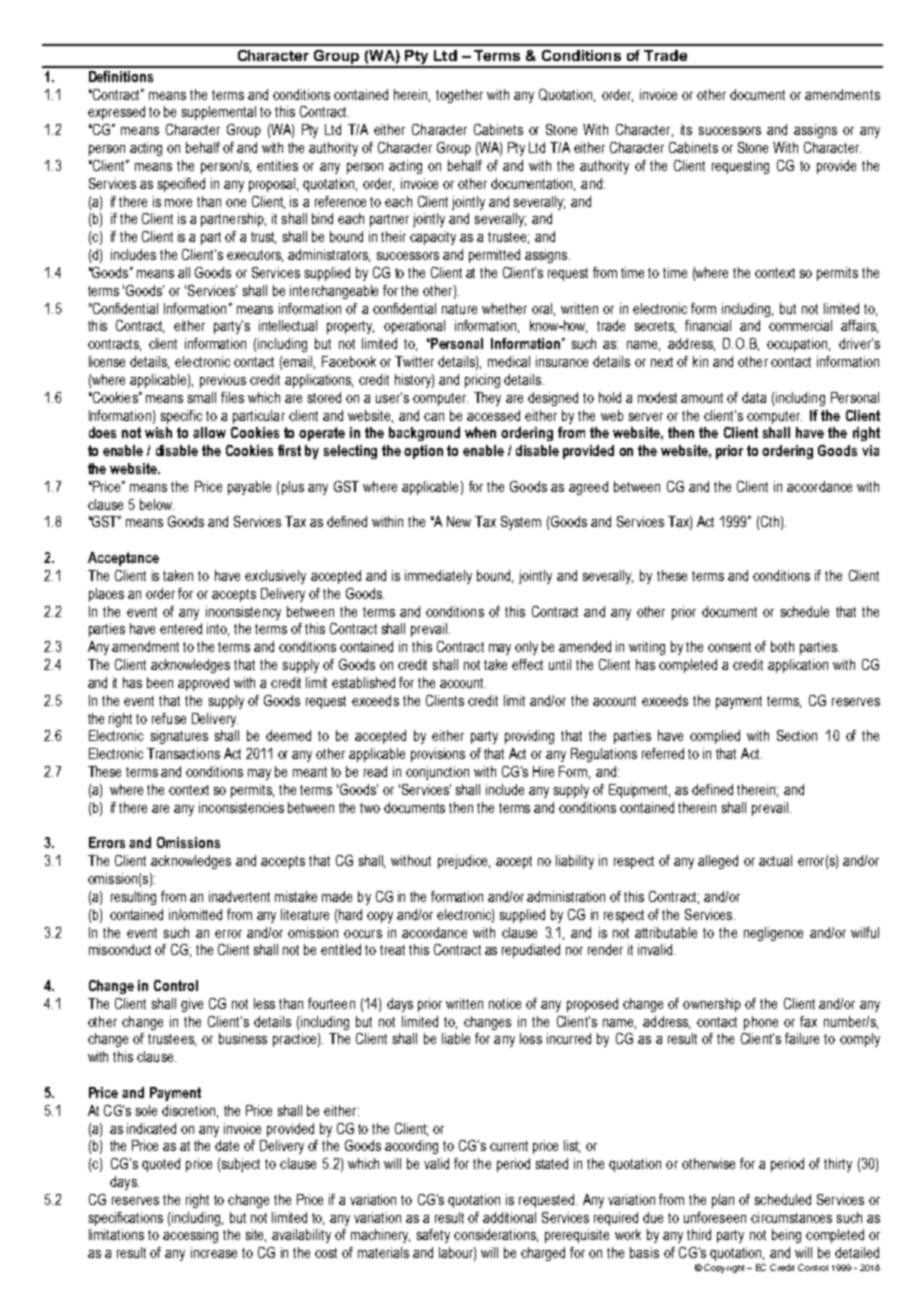 This image has height=1308, width=924. Describe the element at coordinates (575, 862) in the image. I see `liability` at that location.
